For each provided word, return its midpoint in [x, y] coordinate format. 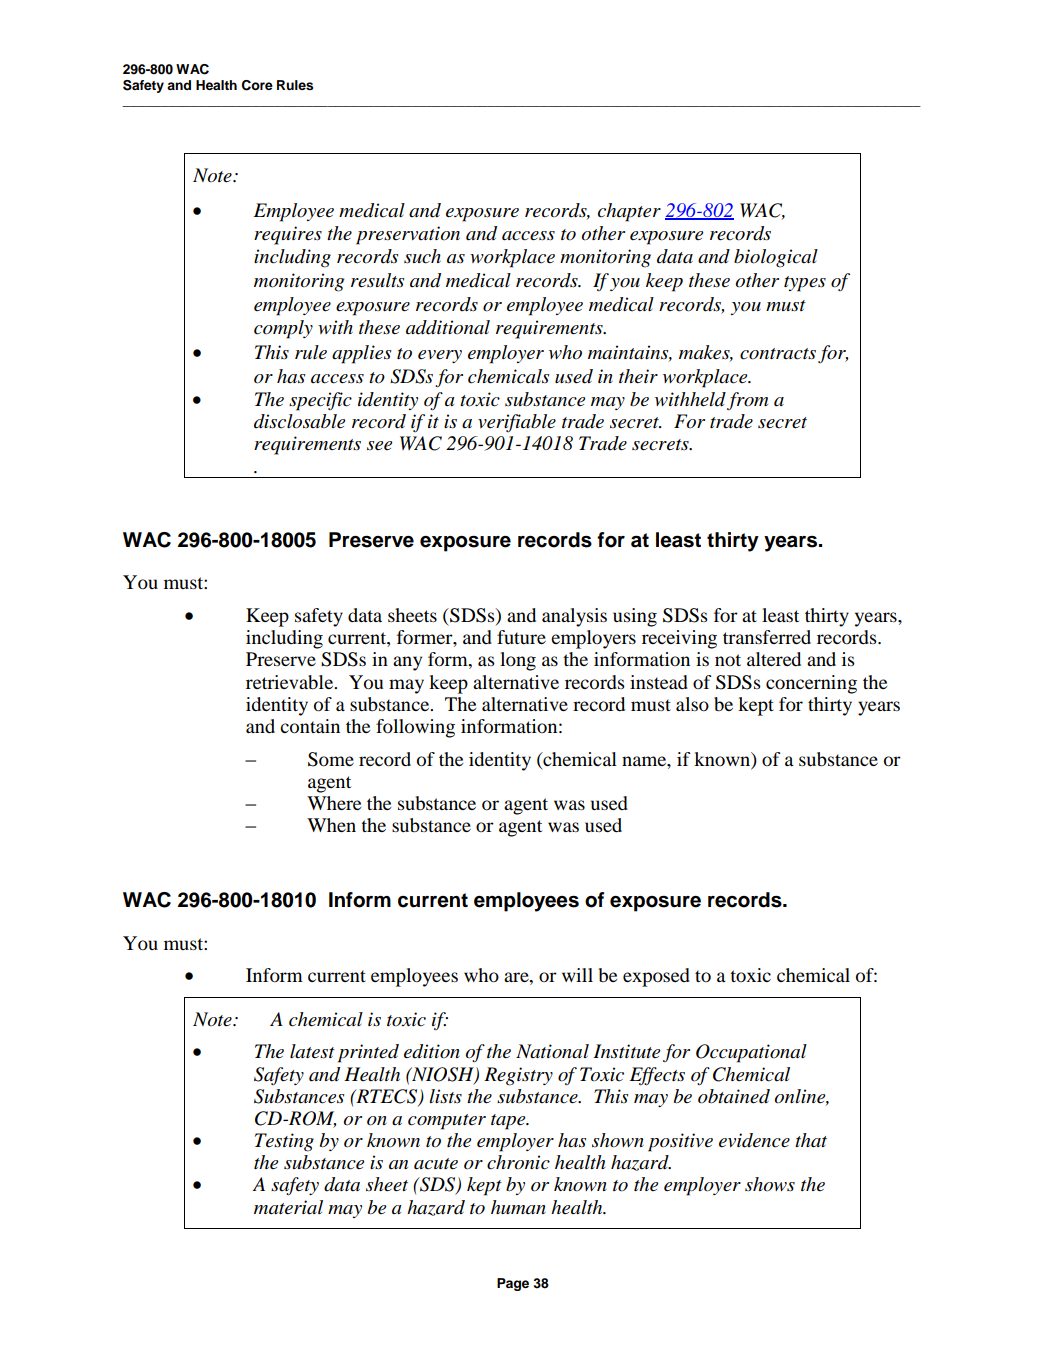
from [747, 401]
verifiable [517, 423]
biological [776, 258]
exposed [656, 977]
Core [257, 85]
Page [513, 1284]
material [288, 1207]
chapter [629, 212]
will [577, 975]
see [379, 445]
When [331, 825]
